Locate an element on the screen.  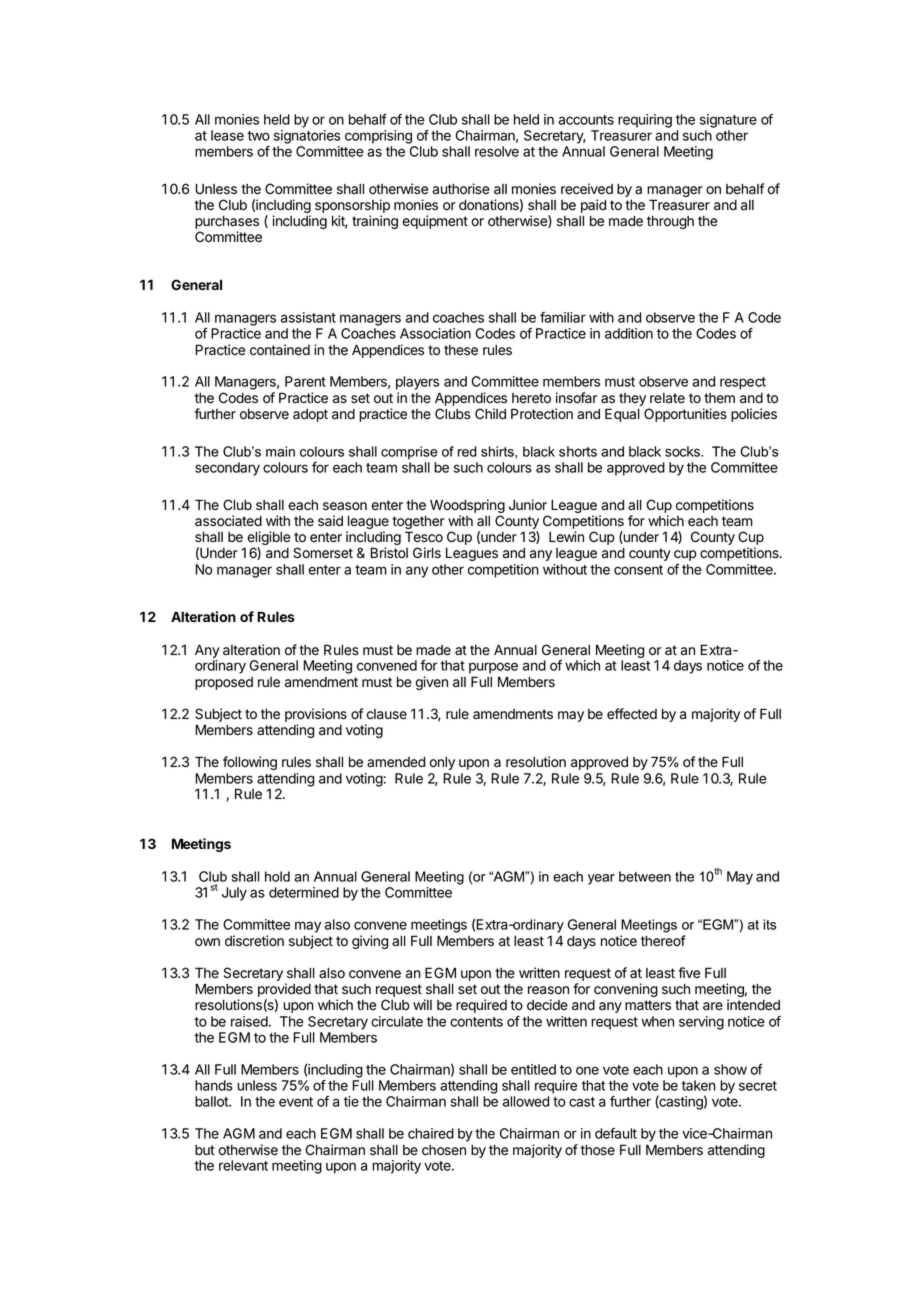
shirts is located at coordinates (498, 451).
